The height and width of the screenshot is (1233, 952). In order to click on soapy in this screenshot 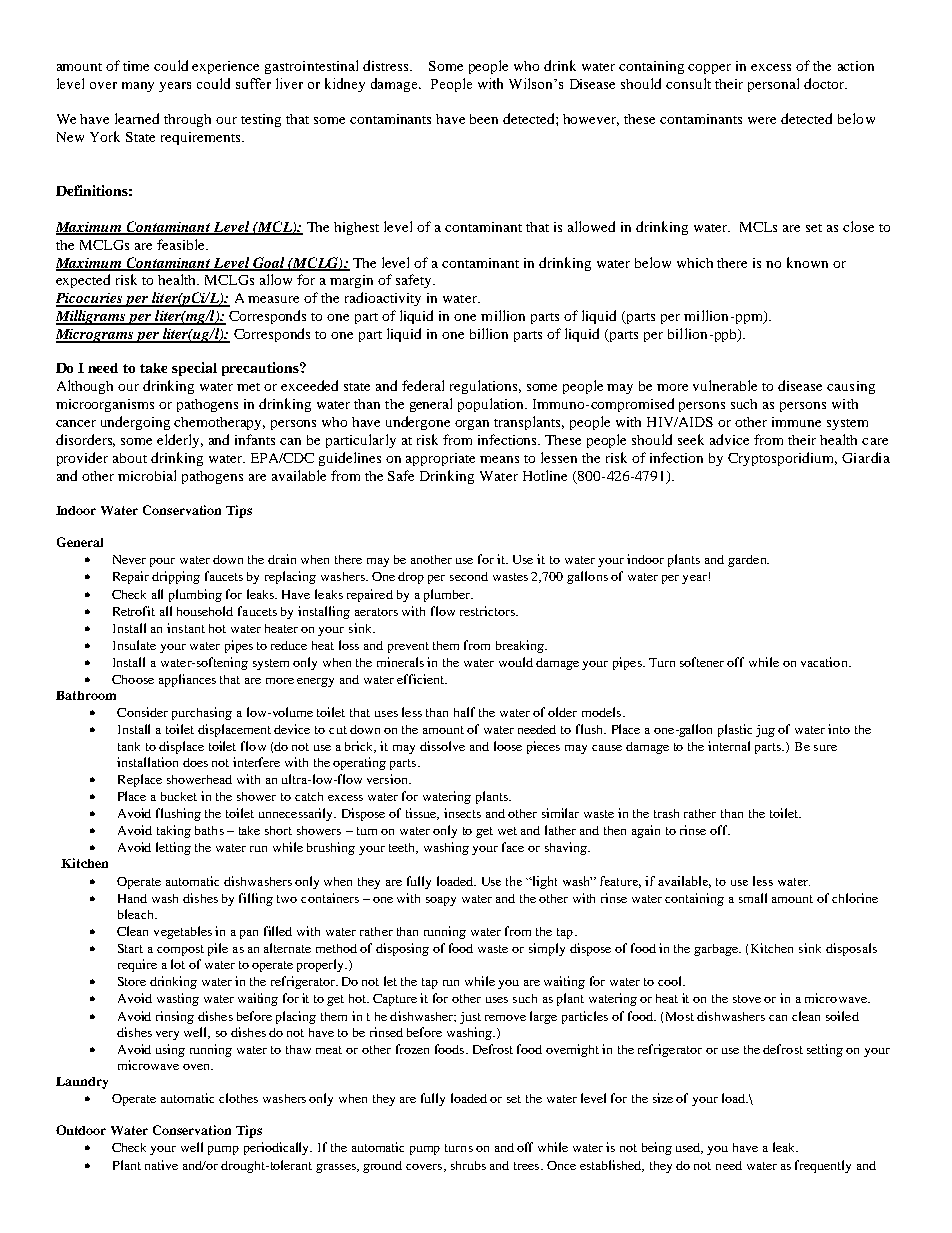, I will do `click(441, 901)`.
